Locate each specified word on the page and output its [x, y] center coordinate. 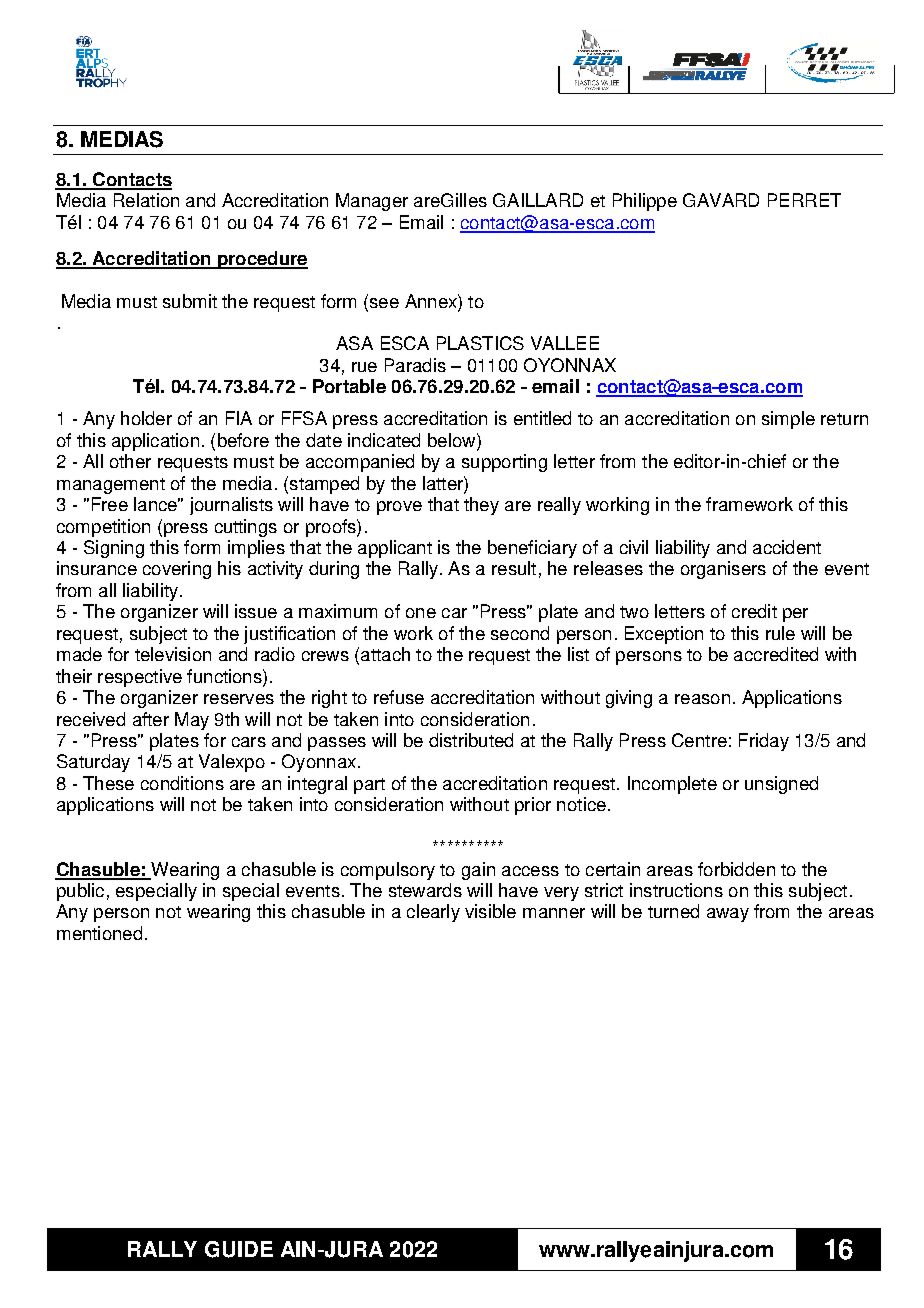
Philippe [645, 202]
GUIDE [239, 1249]
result [514, 568]
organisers [723, 570]
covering [177, 570]
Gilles [464, 200]
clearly [433, 913]
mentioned [99, 933]
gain [478, 871]
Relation [146, 200]
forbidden [736, 869]
